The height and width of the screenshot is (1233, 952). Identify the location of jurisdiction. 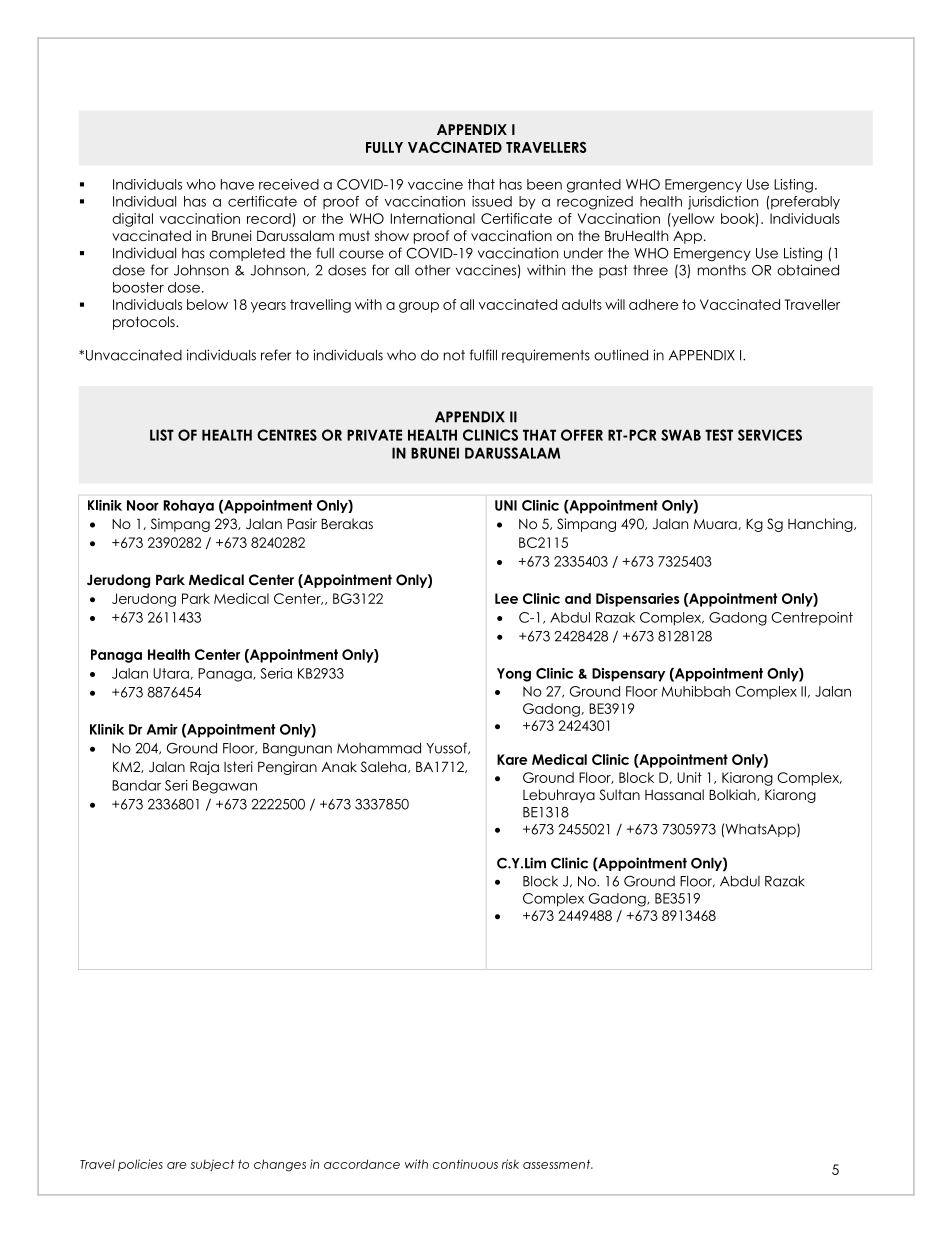
(723, 203).
